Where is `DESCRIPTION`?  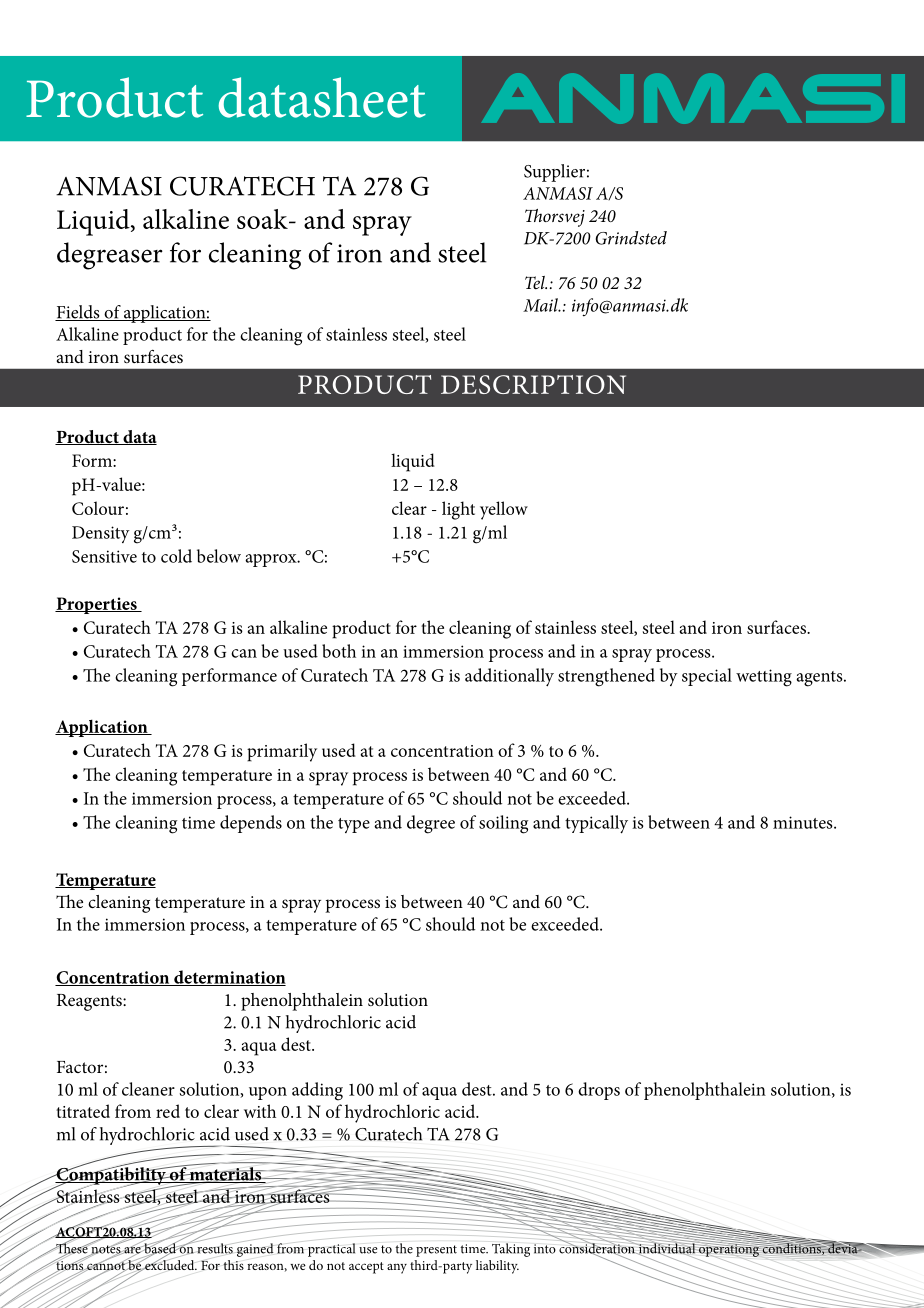
DESCRIPTION is located at coordinates (533, 384).
